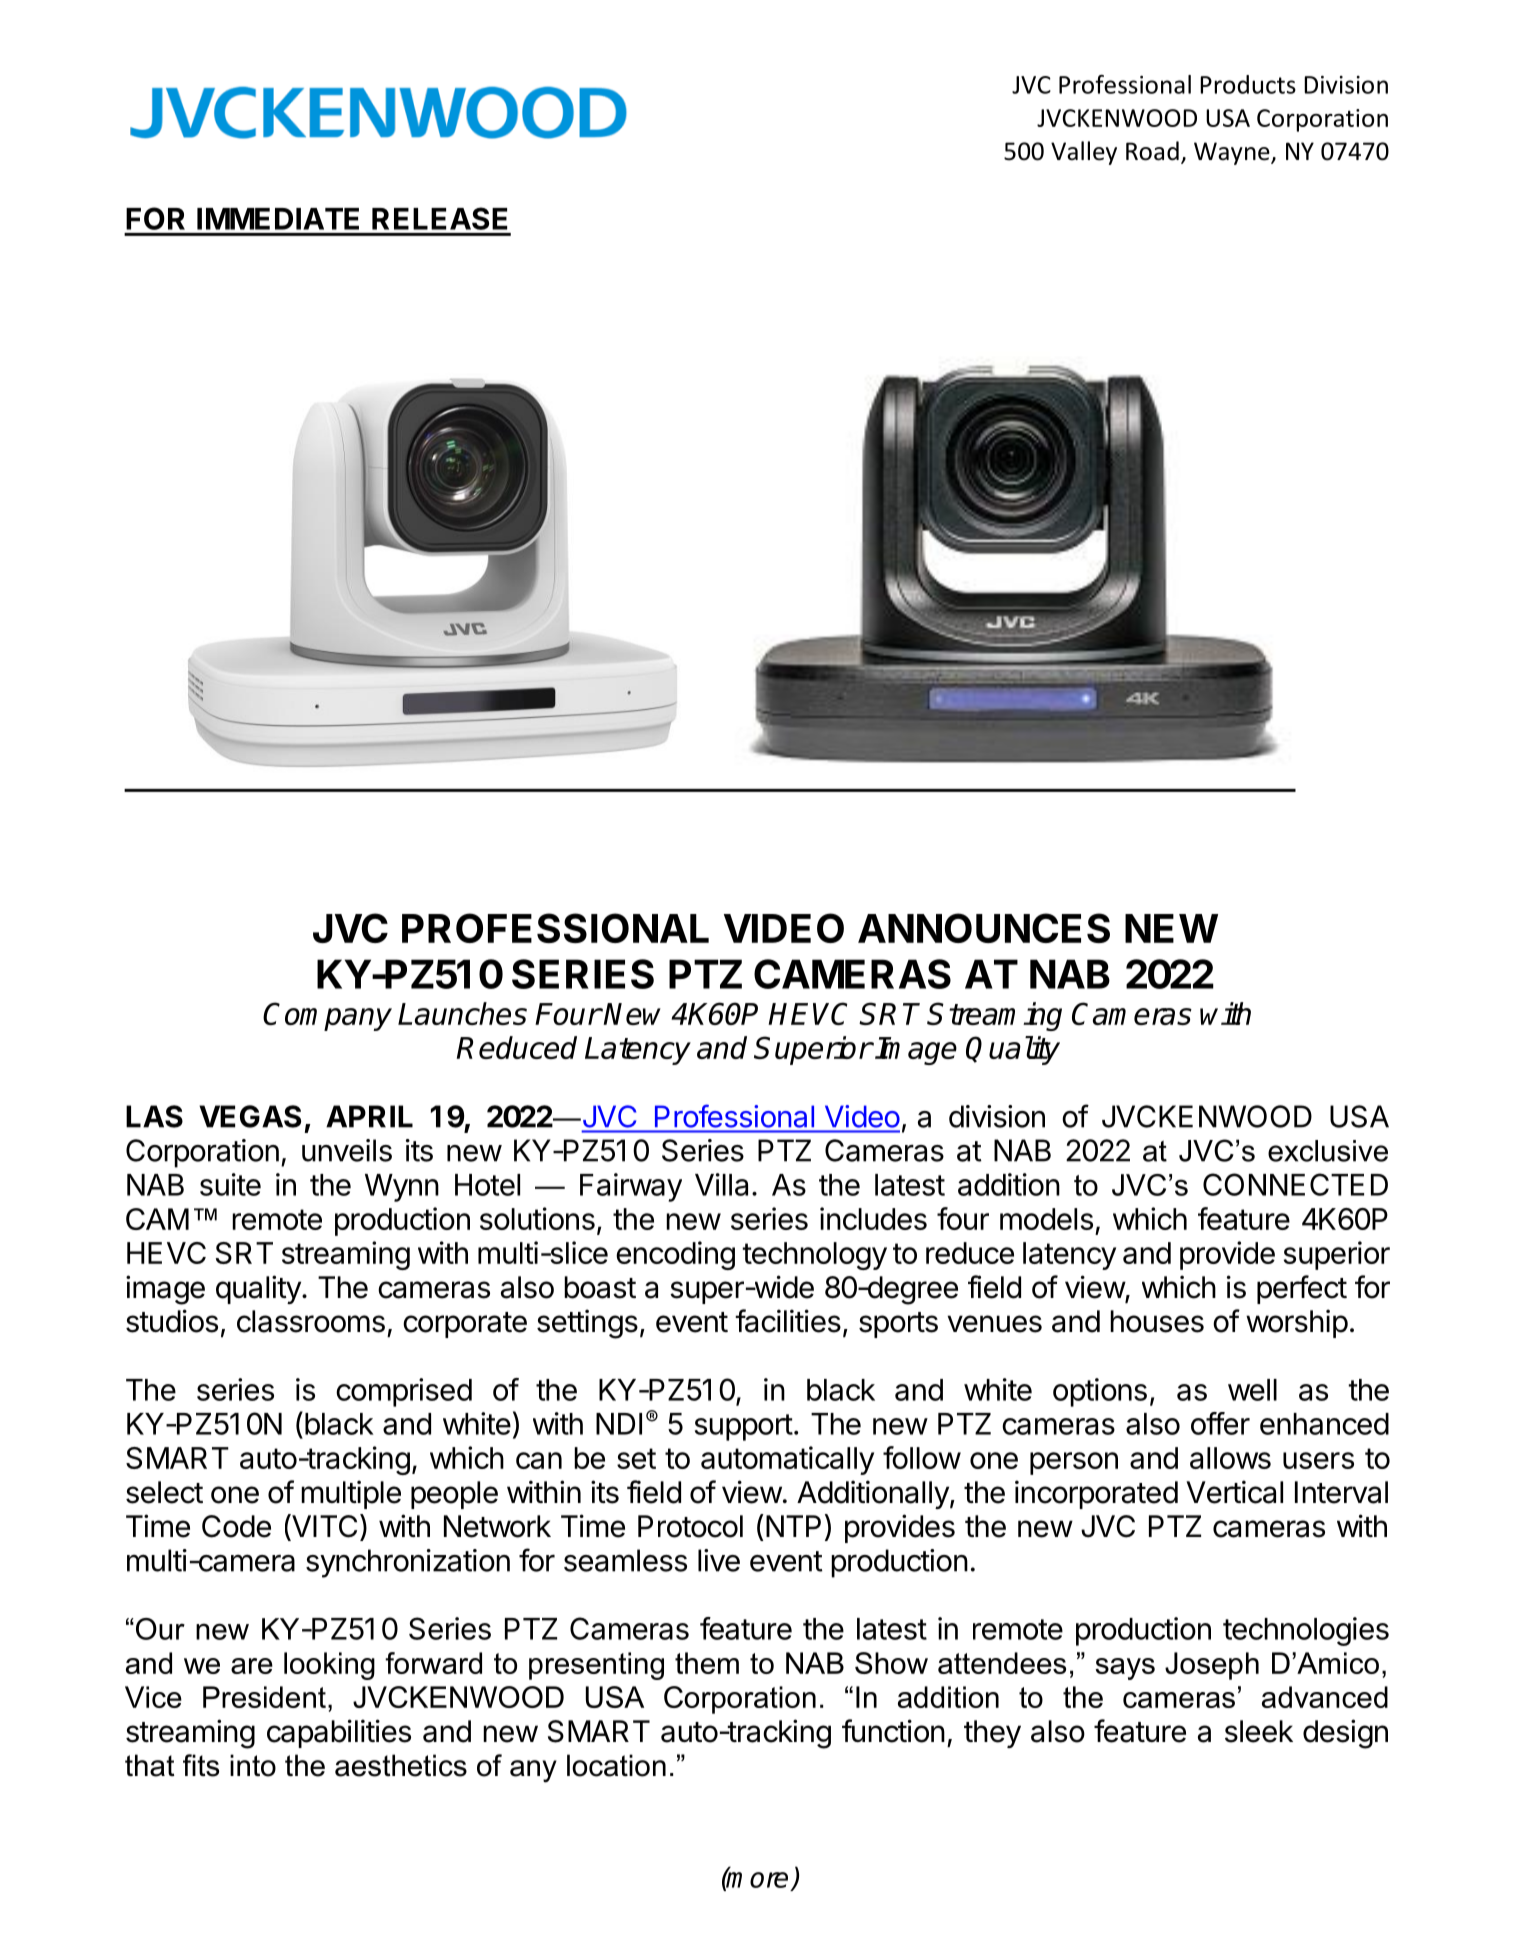 The image size is (1514, 1960). What do you see at coordinates (984, 928) in the screenshot?
I see `ANNOUNCES` at bounding box center [984, 928].
